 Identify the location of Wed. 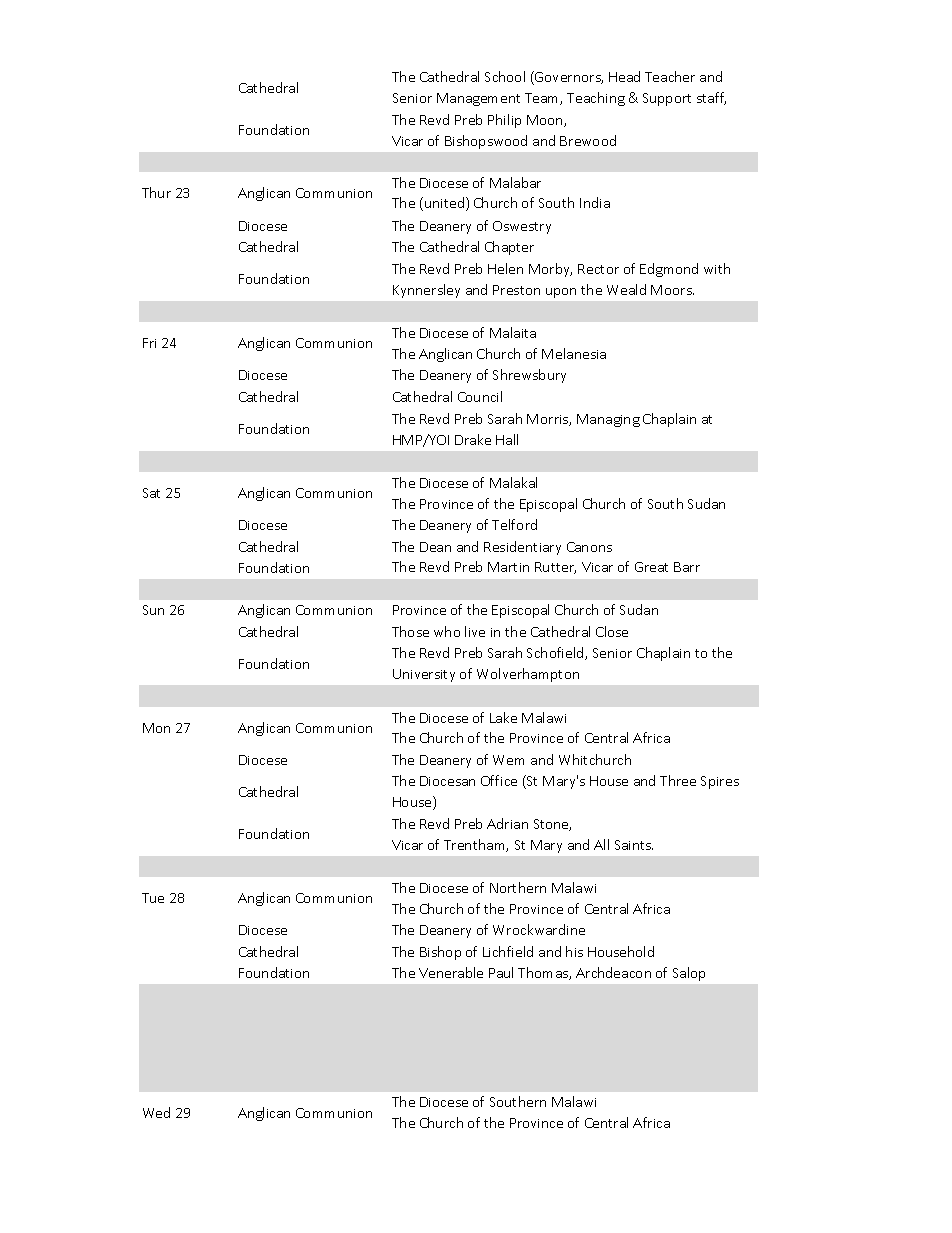
(156, 1112).
